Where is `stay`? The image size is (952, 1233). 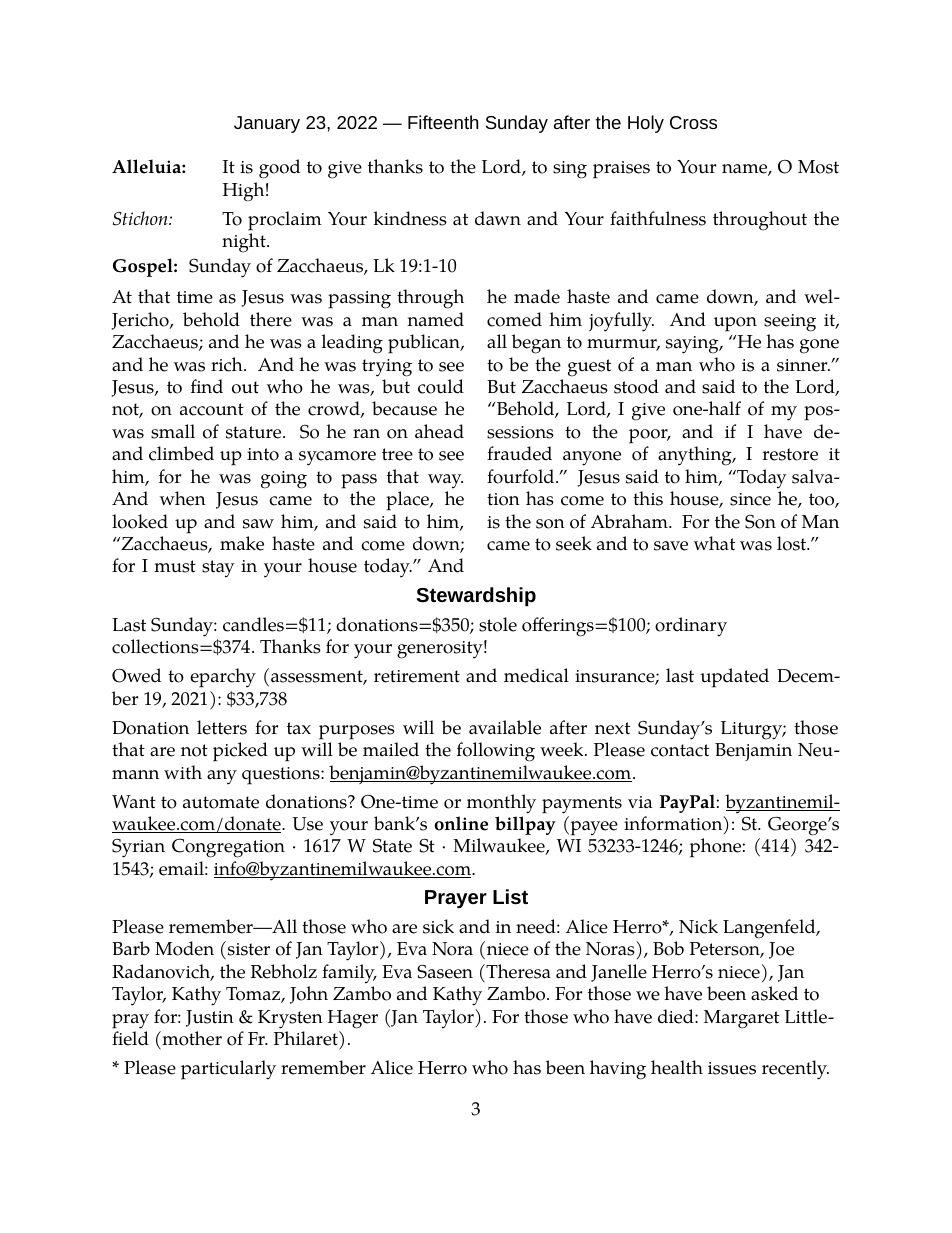 stay is located at coordinates (218, 569).
